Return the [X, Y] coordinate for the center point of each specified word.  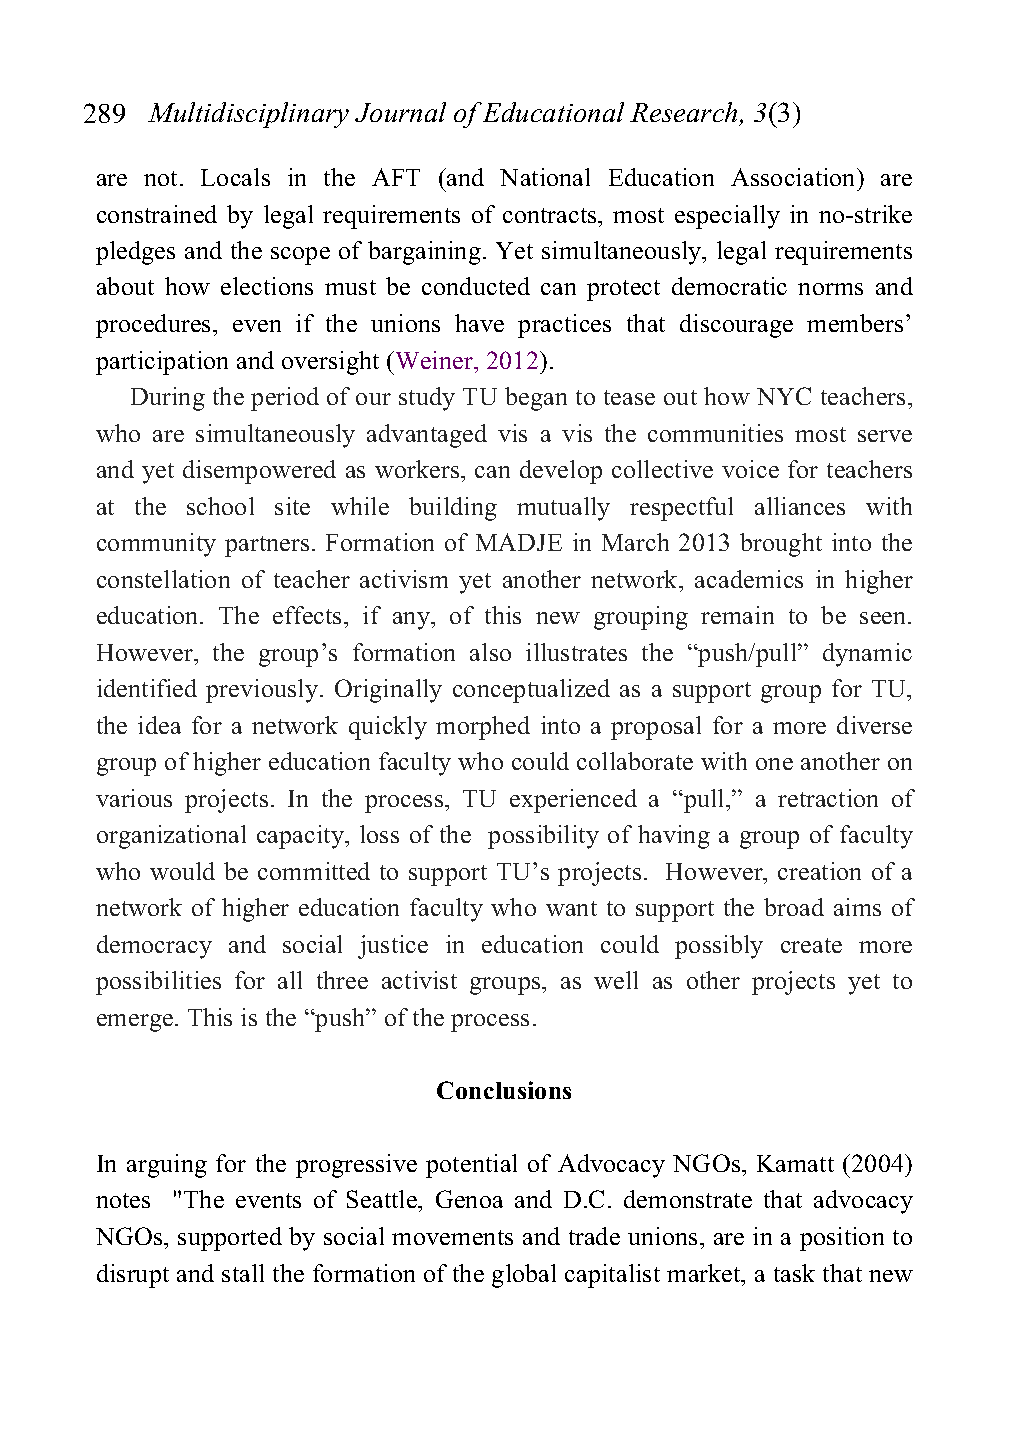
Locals [235, 177]
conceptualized [531, 691]
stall [243, 1273]
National [545, 177]
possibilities [158, 983]
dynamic [867, 655]
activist [419, 980]
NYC [784, 396]
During [168, 399]
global [524, 1276]
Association [794, 177]
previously [262, 691]
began [536, 399]
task [794, 1273]
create [811, 945]
